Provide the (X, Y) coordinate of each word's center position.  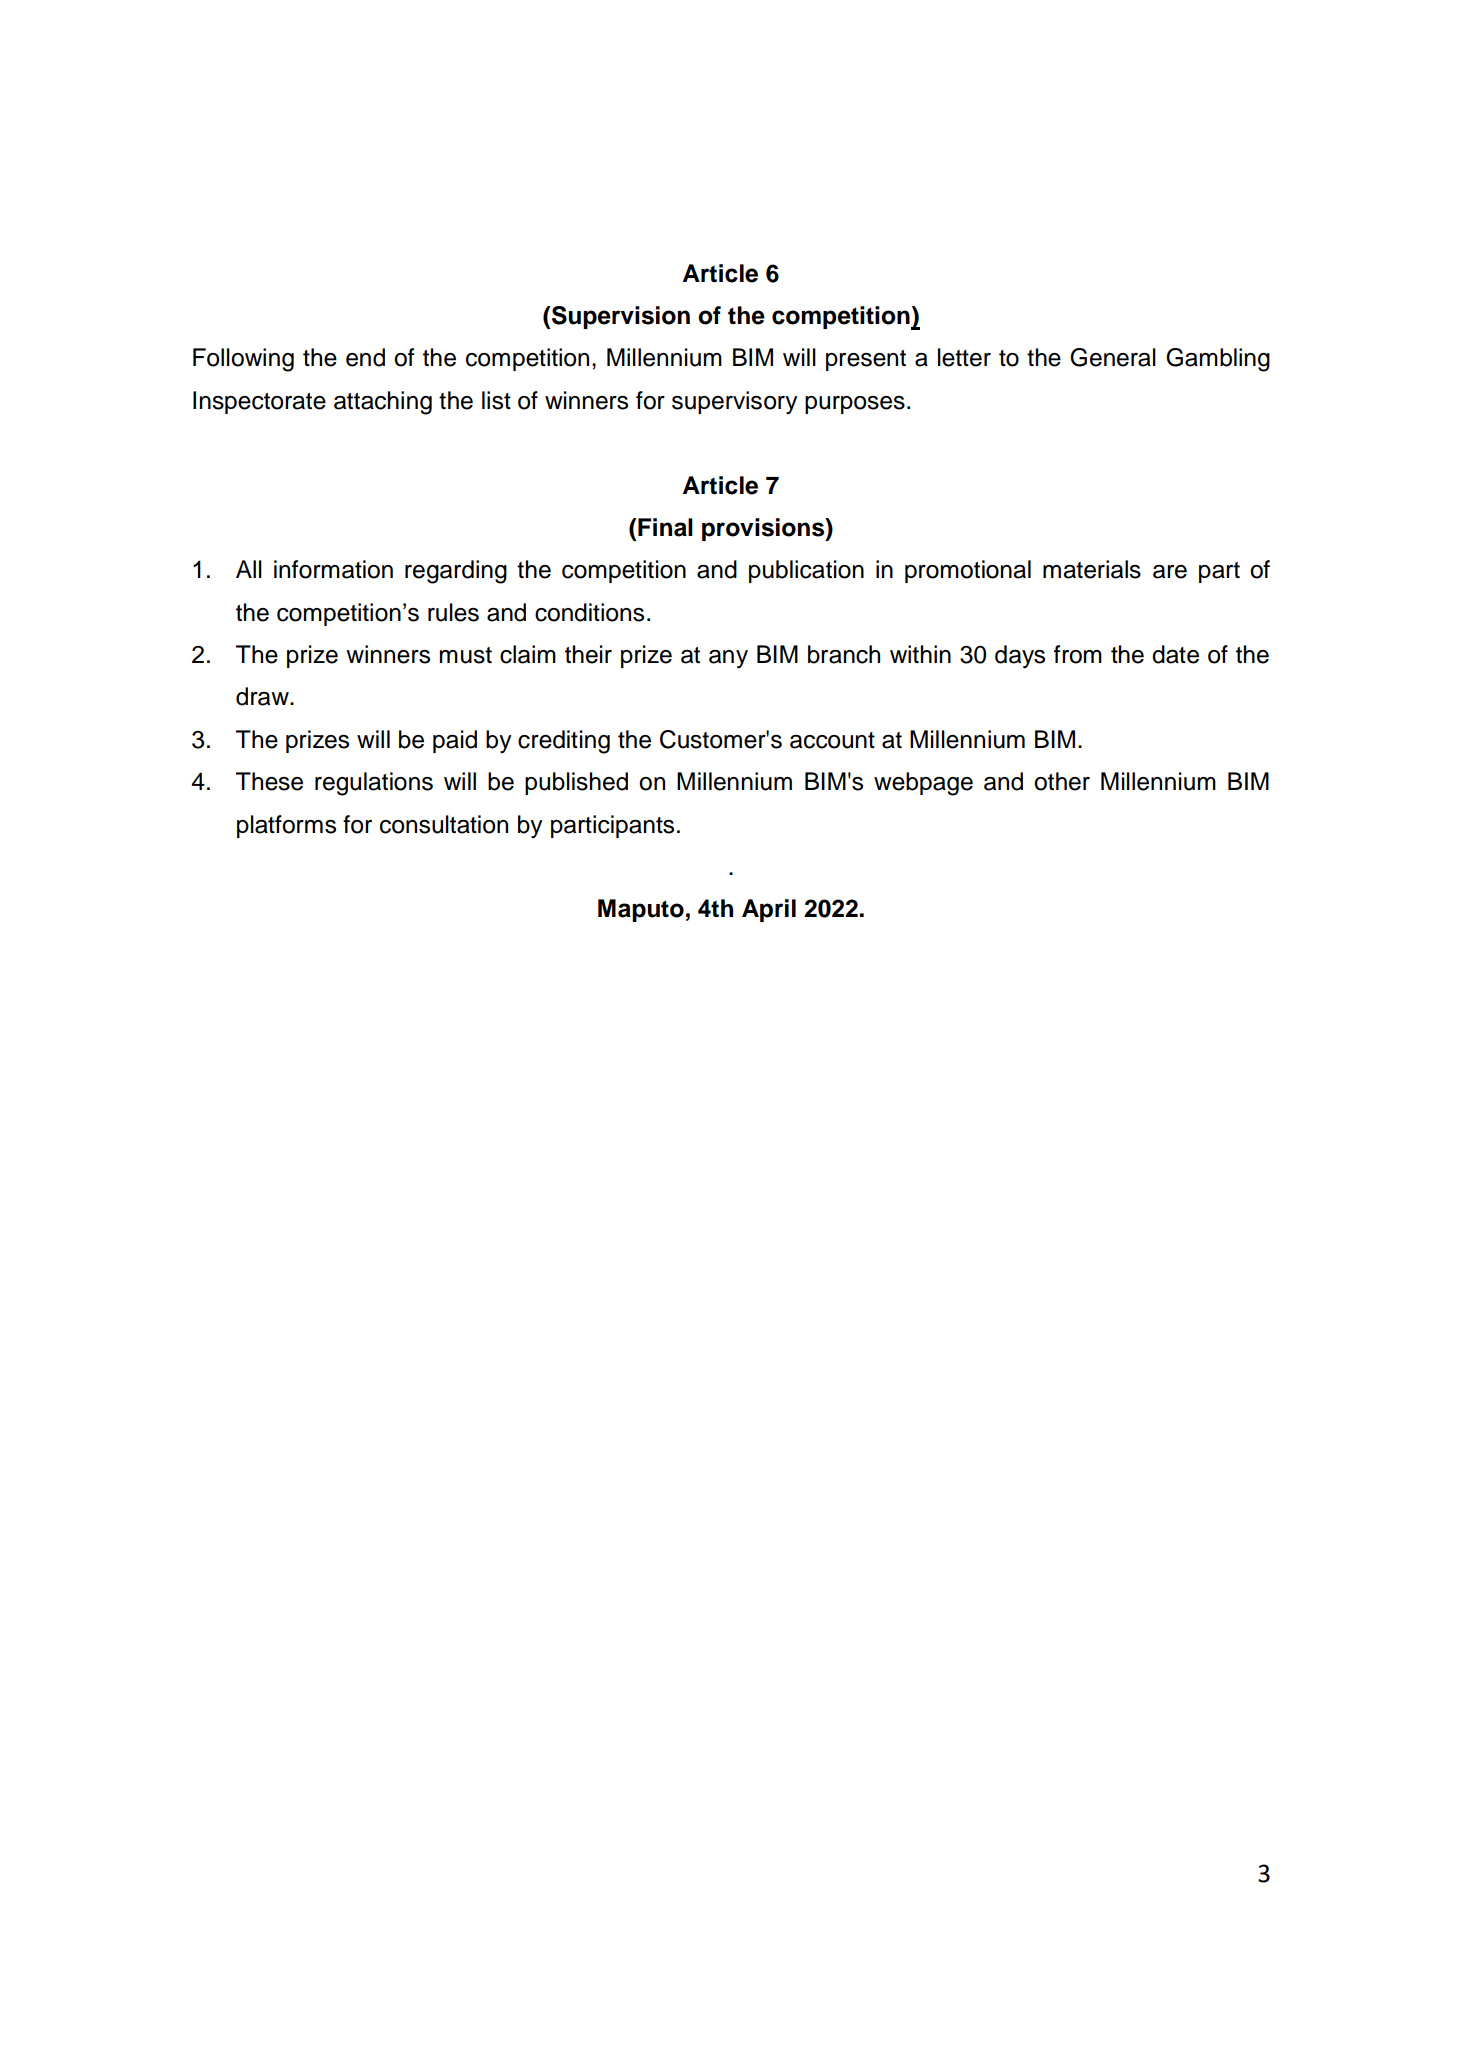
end (365, 357)
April (769, 910)
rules (453, 612)
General (1113, 357)
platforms (286, 826)
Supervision (620, 317)
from (1078, 654)
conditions (589, 612)
